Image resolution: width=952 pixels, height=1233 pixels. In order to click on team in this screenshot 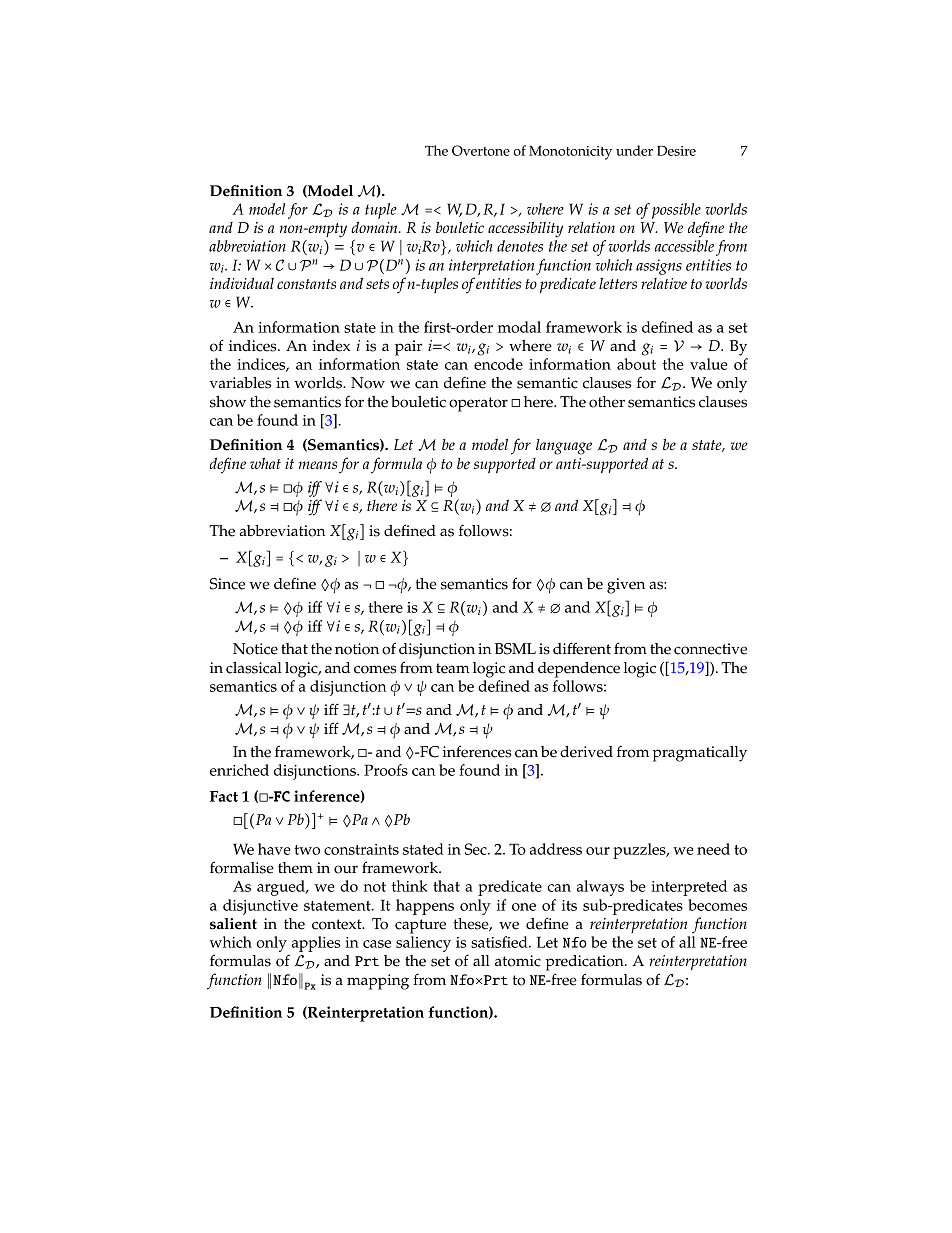, I will do `click(453, 668)`.
